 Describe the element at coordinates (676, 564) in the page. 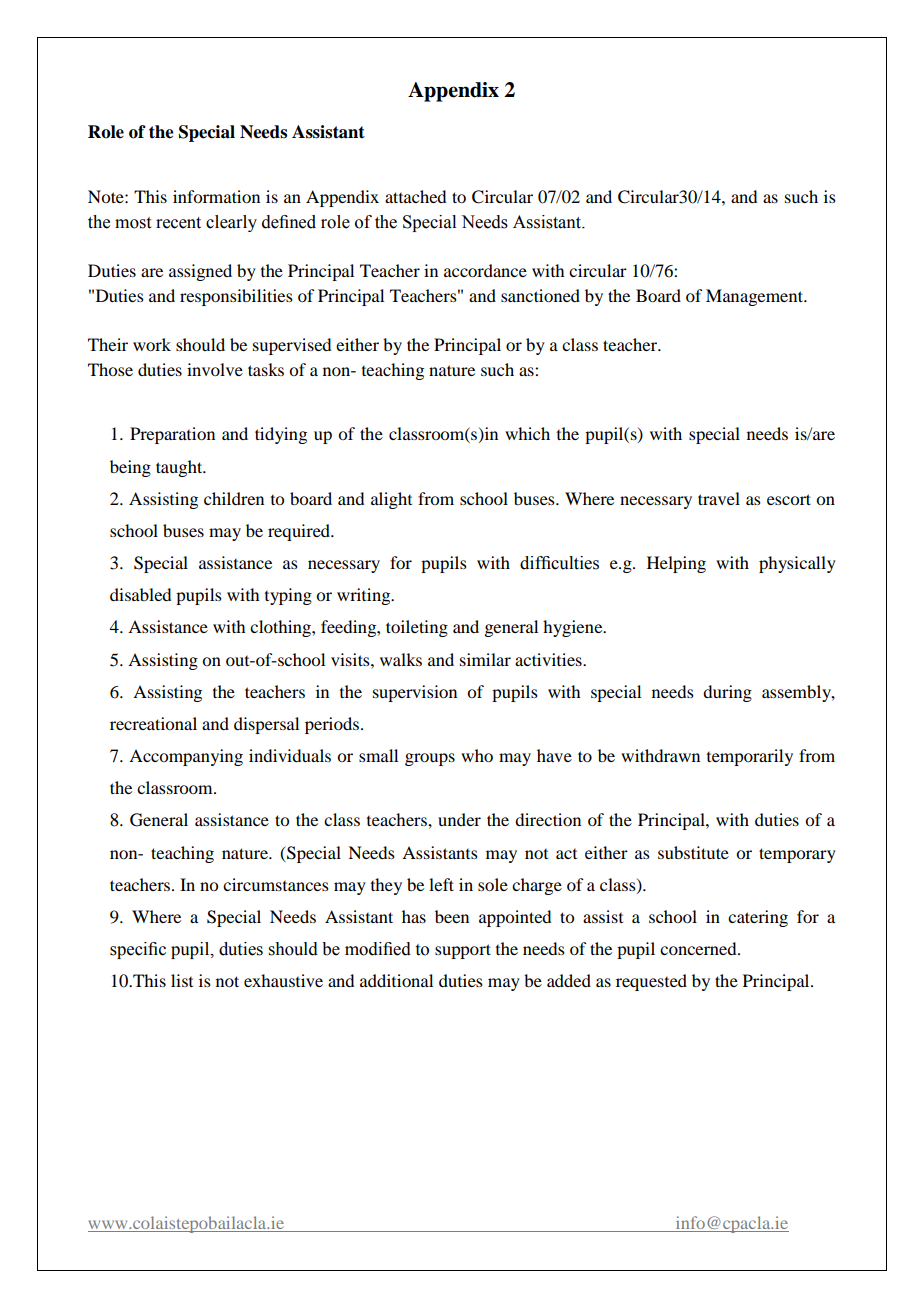

I see `Helping` at that location.
